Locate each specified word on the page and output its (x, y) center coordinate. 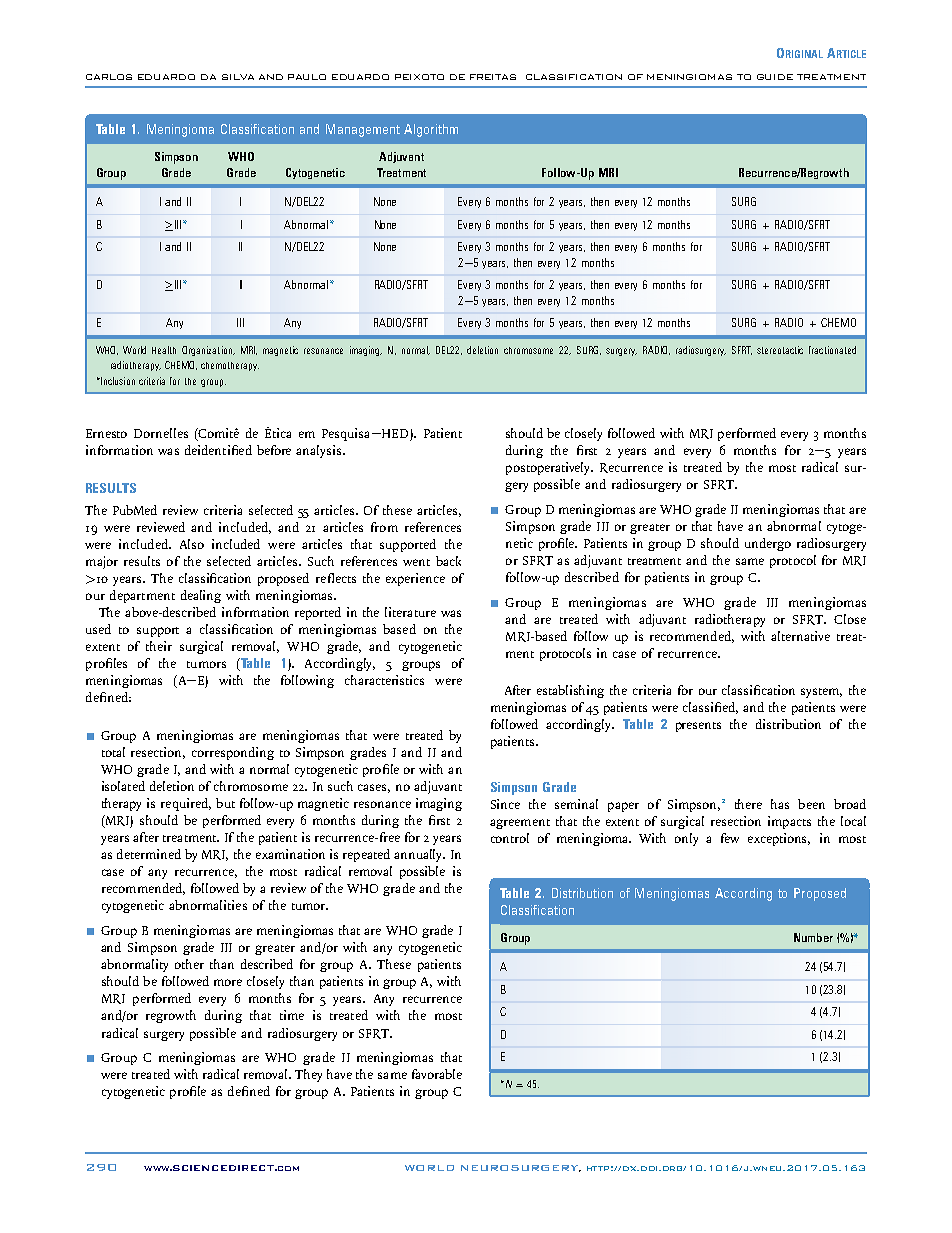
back (448, 561)
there (748, 804)
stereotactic (780, 350)
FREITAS (493, 77)
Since (505, 804)
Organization (208, 351)
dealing (201, 596)
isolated (123, 786)
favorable (437, 1074)
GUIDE (775, 77)
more (228, 982)
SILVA (238, 77)
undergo (768, 544)
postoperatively (549, 468)
